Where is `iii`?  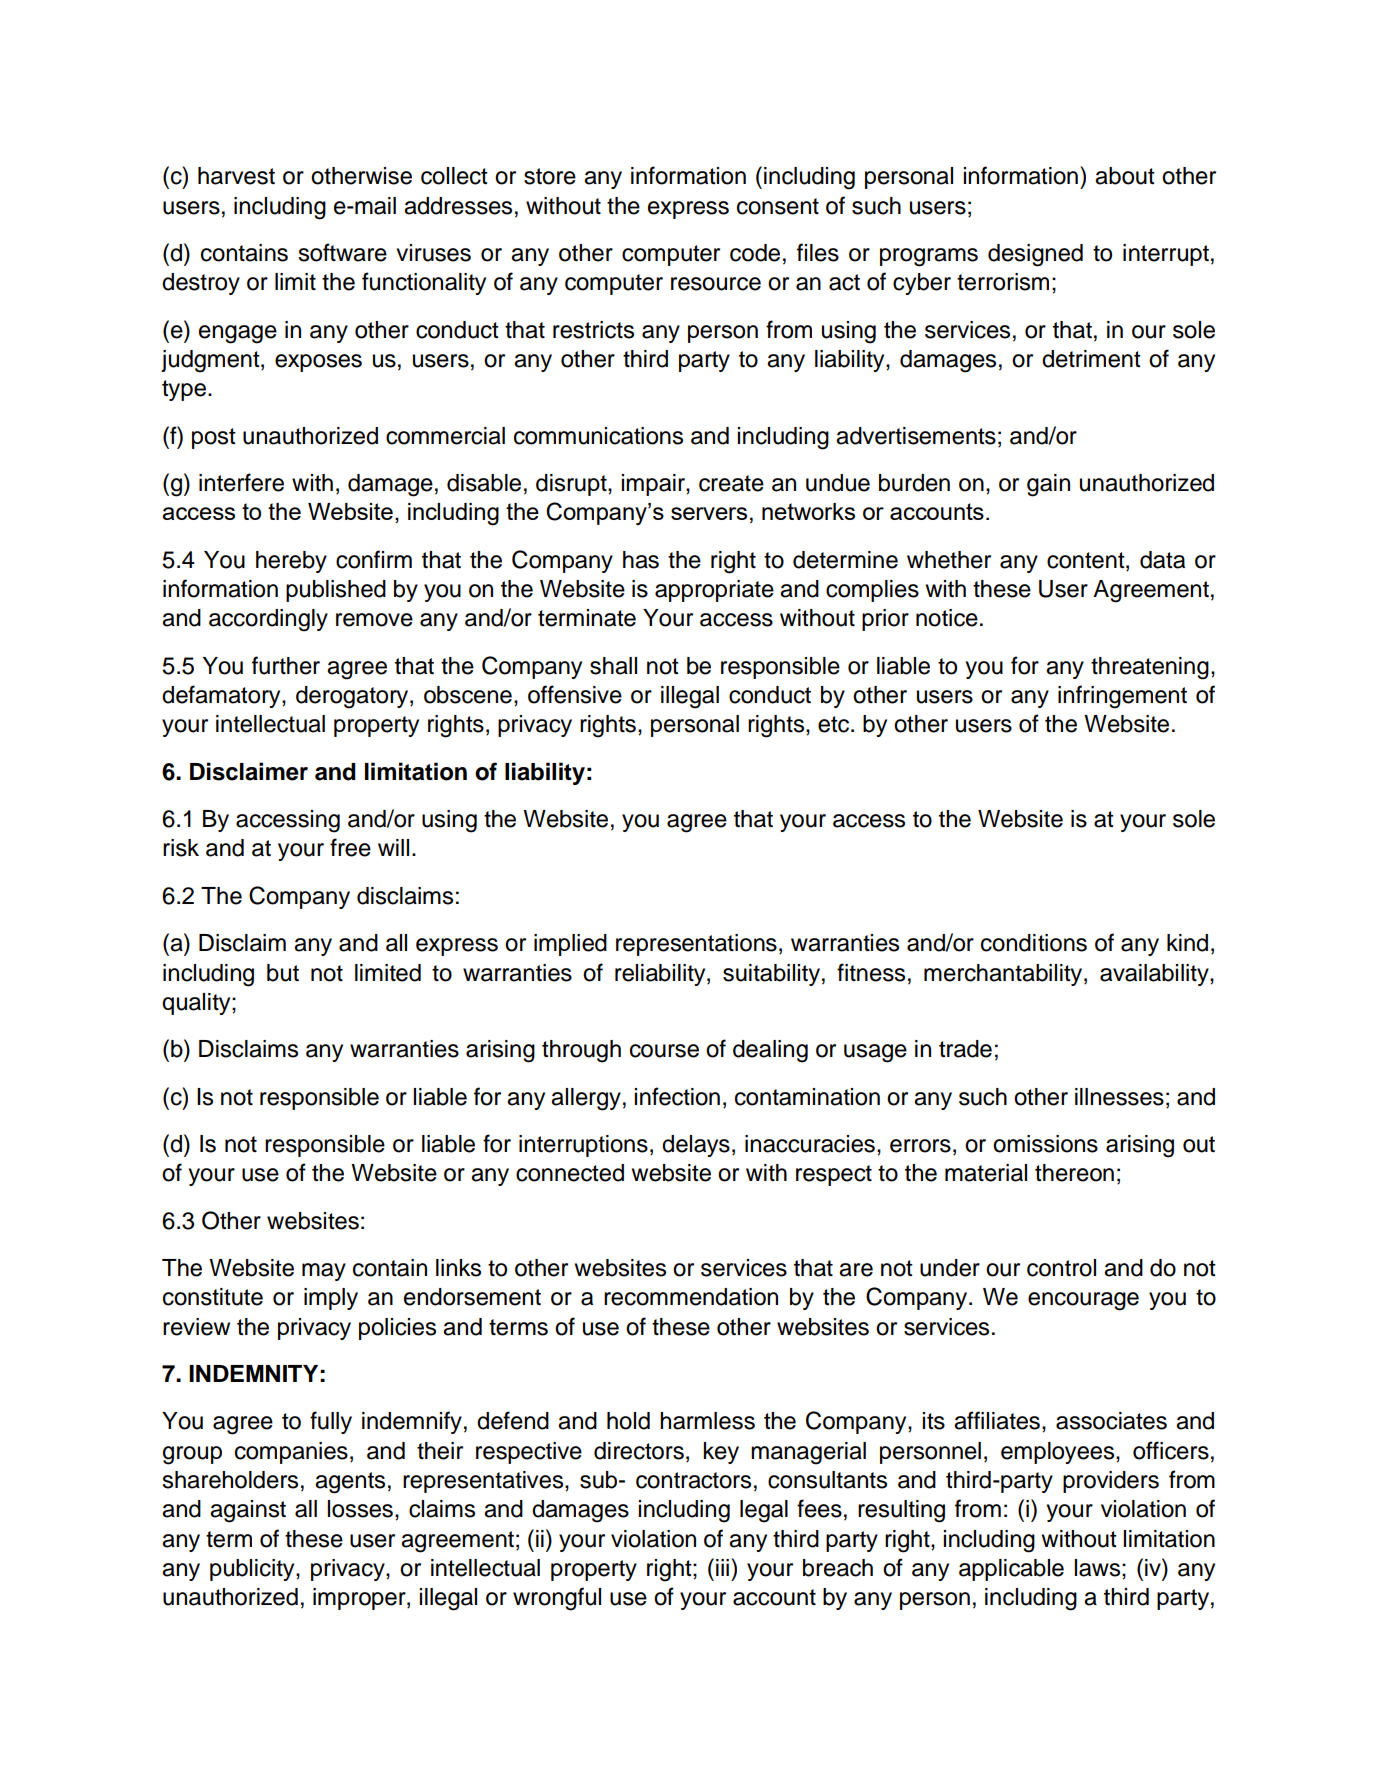
iii is located at coordinates (722, 1567).
